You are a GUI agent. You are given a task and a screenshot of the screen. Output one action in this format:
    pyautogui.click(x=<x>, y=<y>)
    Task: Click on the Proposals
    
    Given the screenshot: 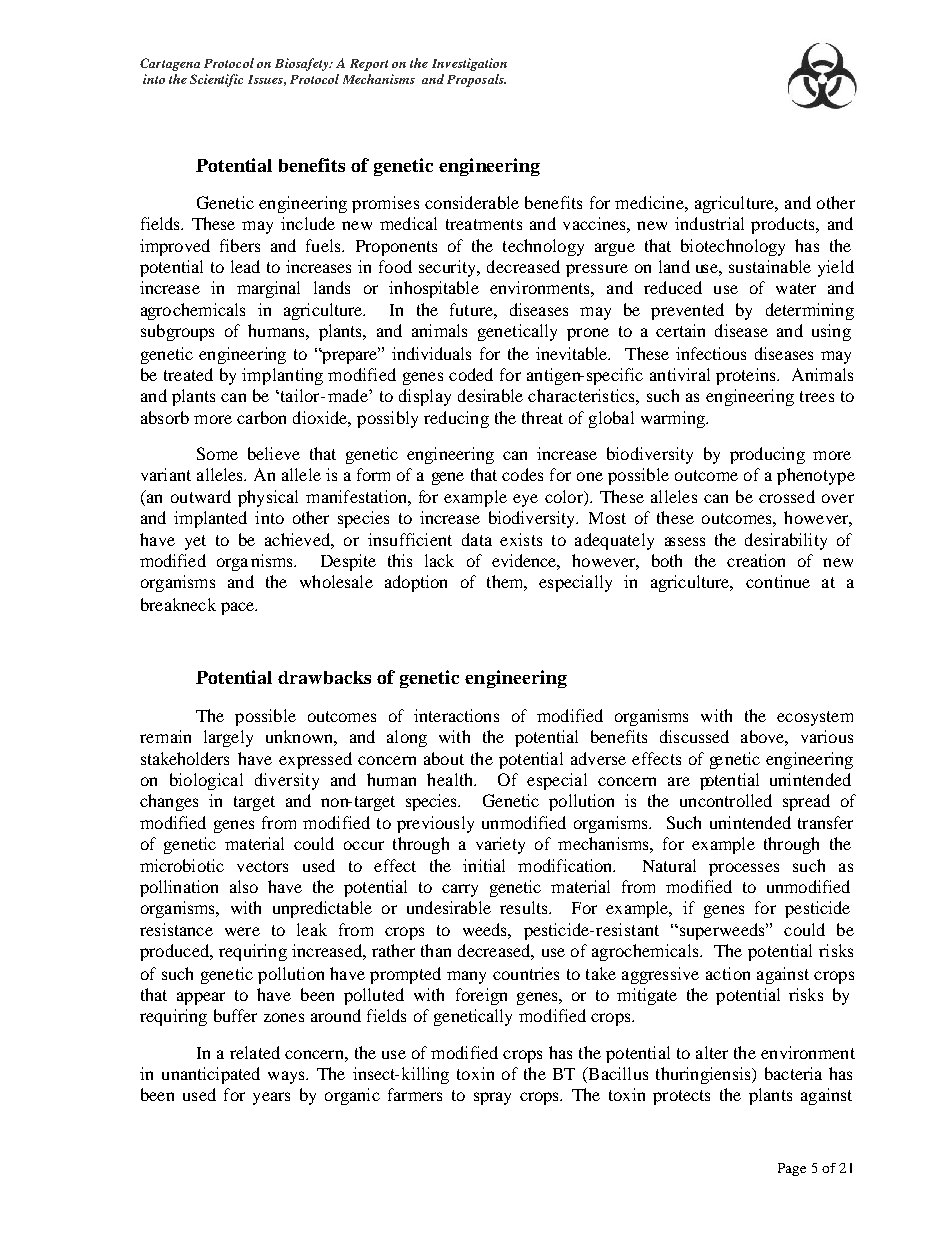 What is the action you would take?
    pyautogui.click(x=476, y=80)
